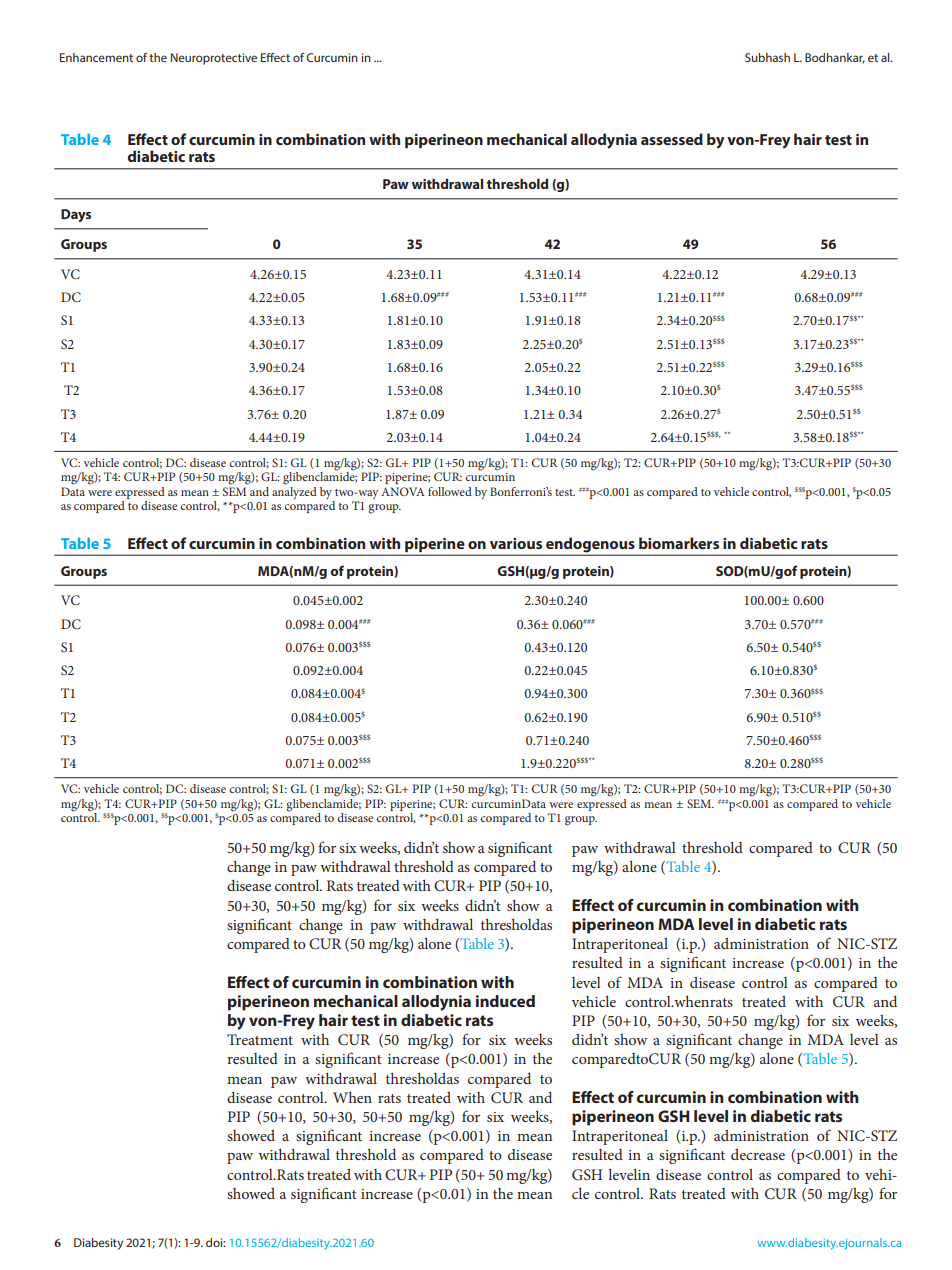 This document has height=1270, width=952. Describe the element at coordinates (260, 1039) in the document. I see `Treatment` at that location.
